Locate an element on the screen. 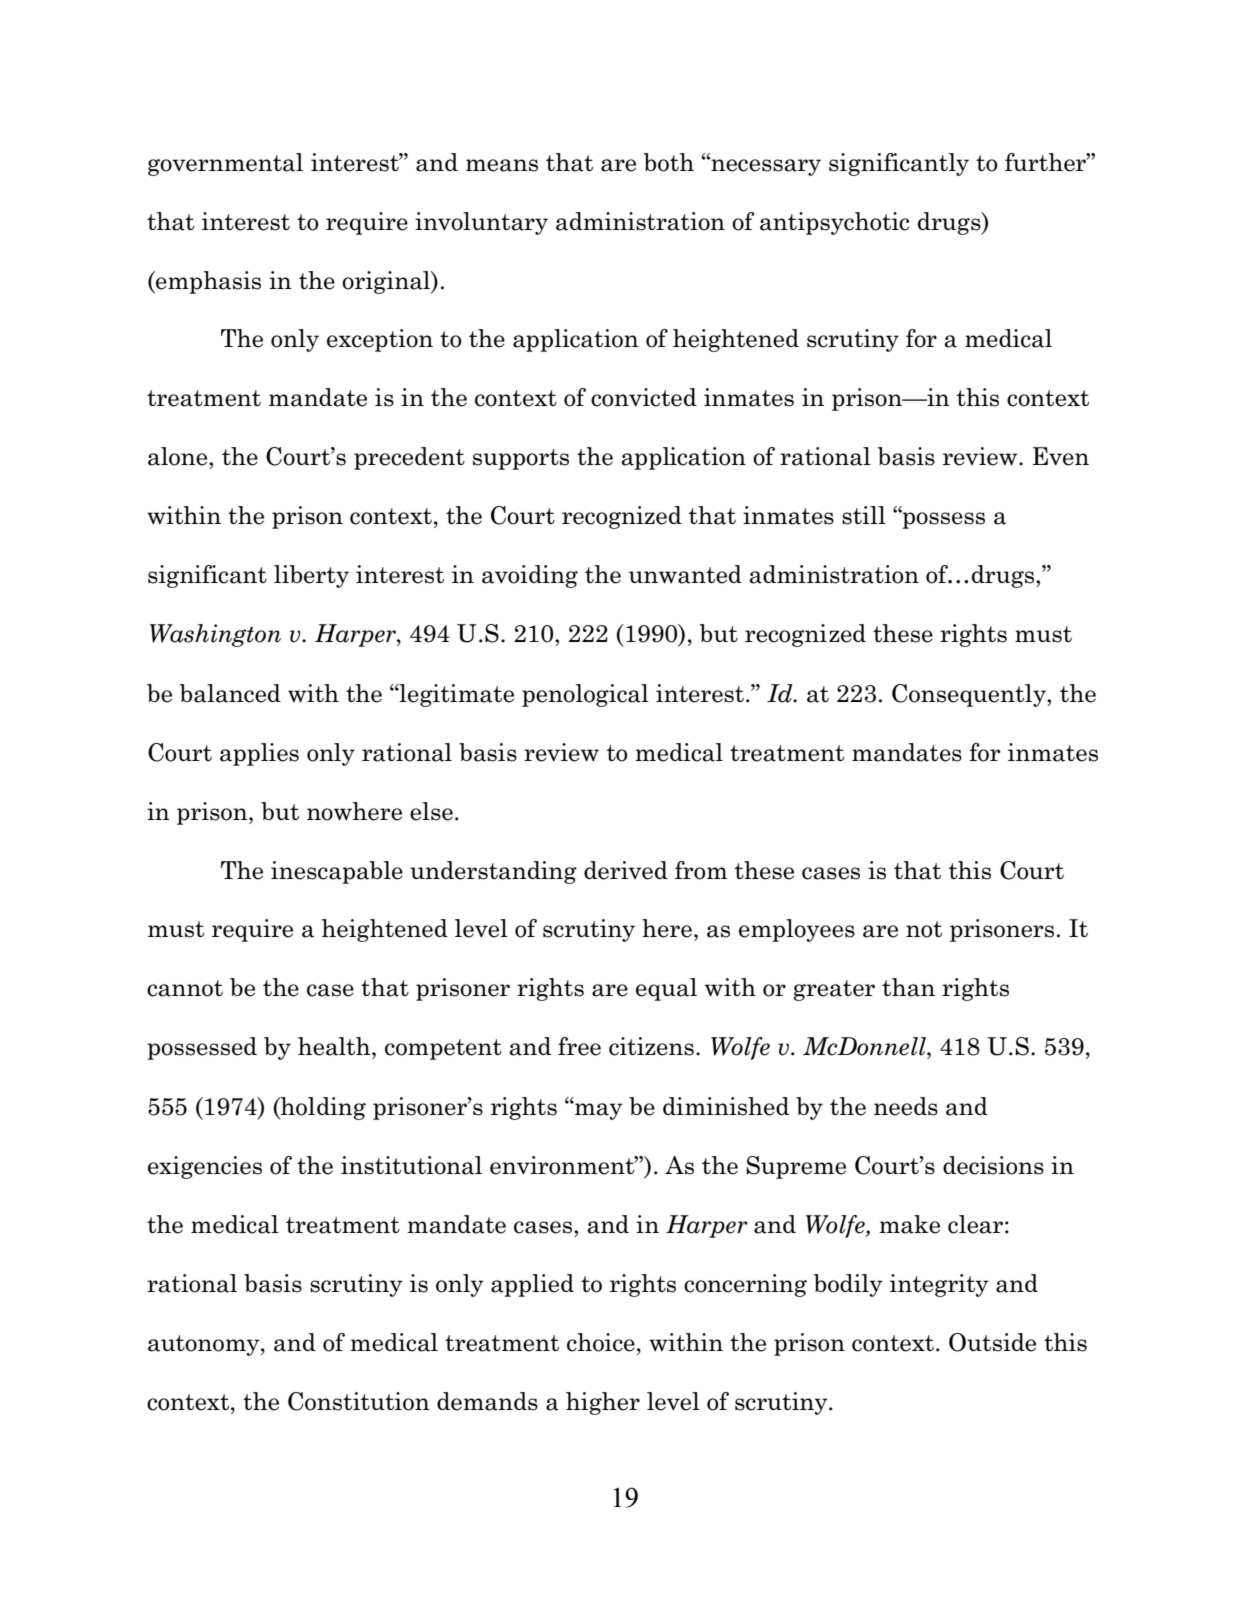 This screenshot has width=1250, height=1617. than is located at coordinates (908, 987).
